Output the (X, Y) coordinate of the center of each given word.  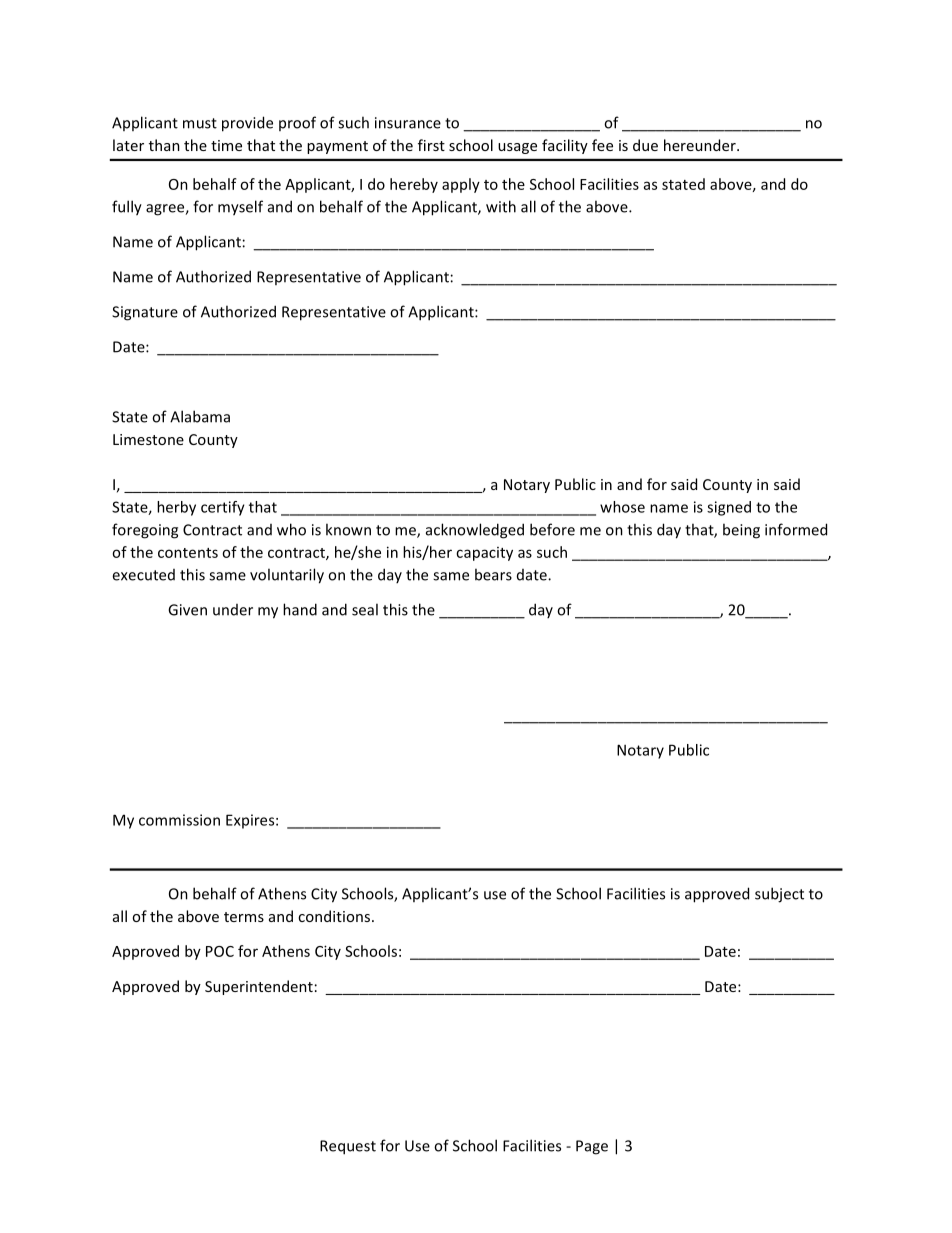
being (741, 531)
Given (187, 610)
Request (348, 1147)
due (645, 145)
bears (493, 574)
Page (592, 1147)
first (431, 145)
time (226, 145)
